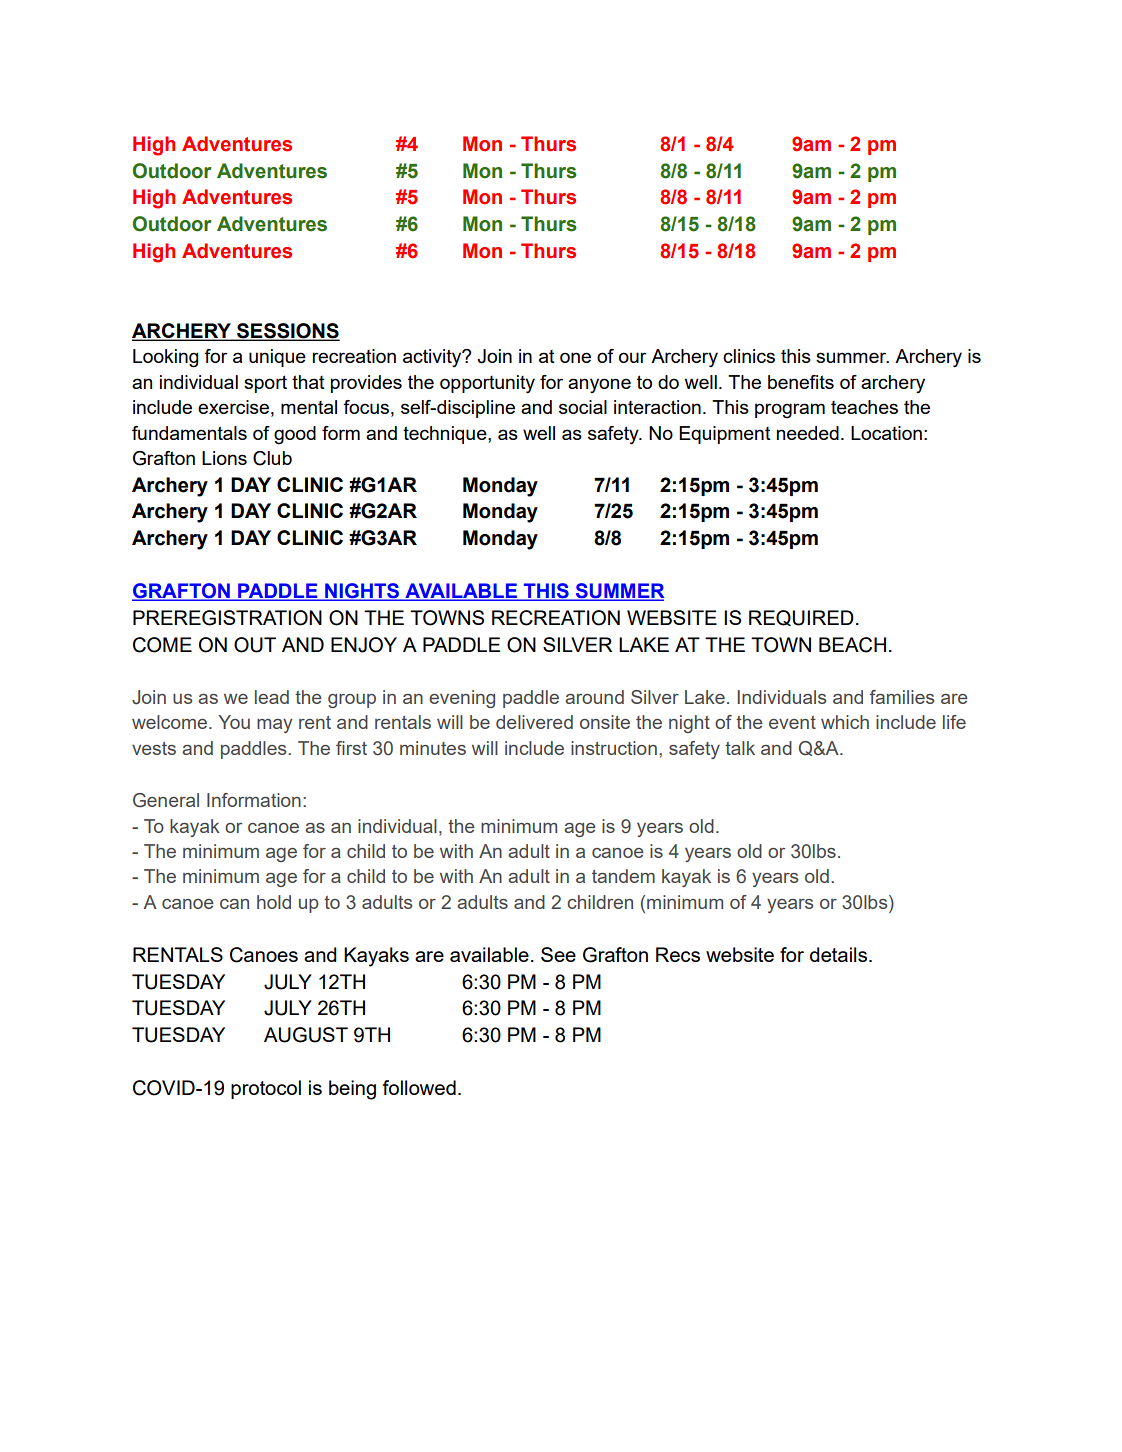 This image has height=1452, width=1122. Describe the element at coordinates (801, 382) in the image. I see `benefits` at that location.
